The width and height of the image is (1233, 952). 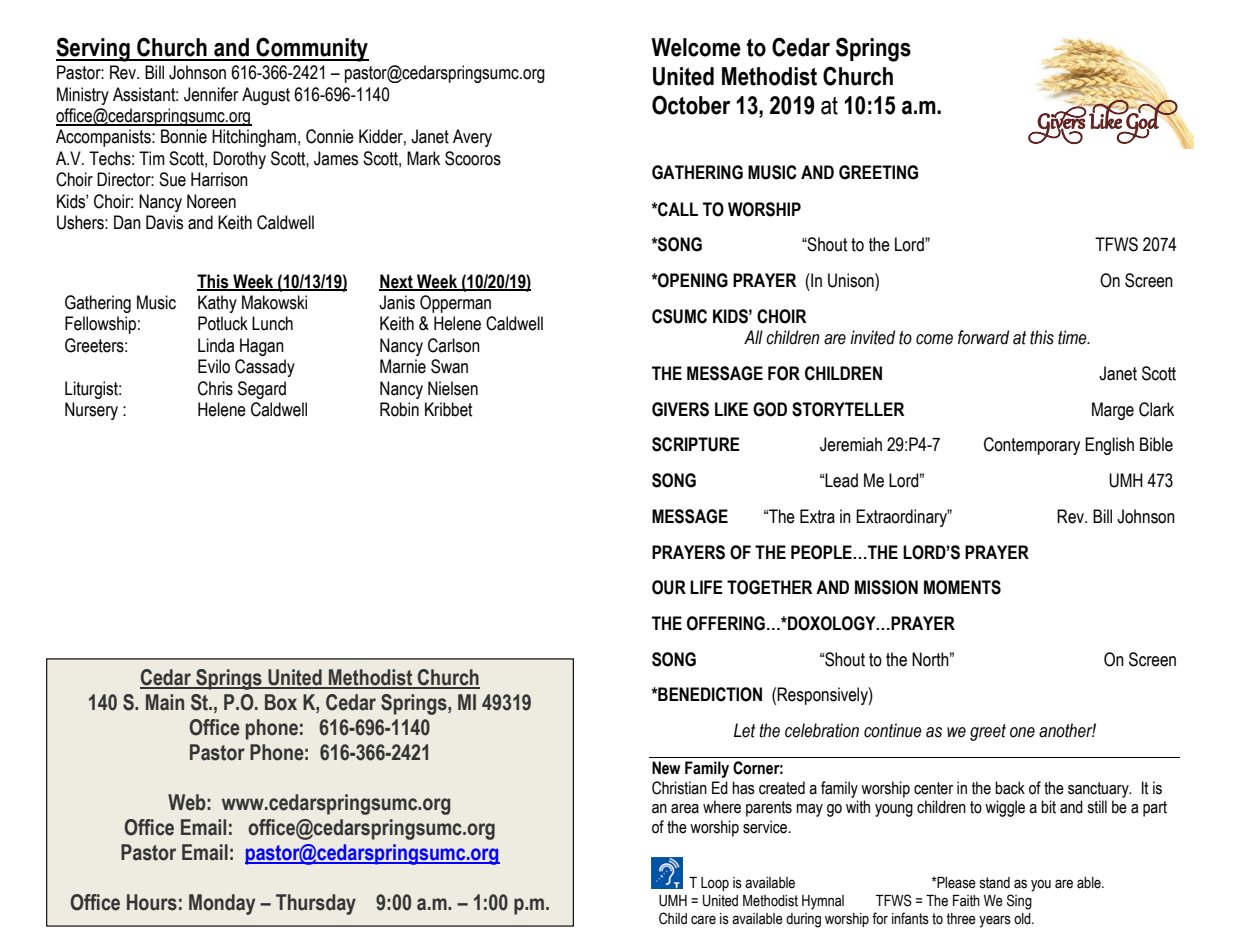 I want to click on Kathy, so click(x=217, y=304).
